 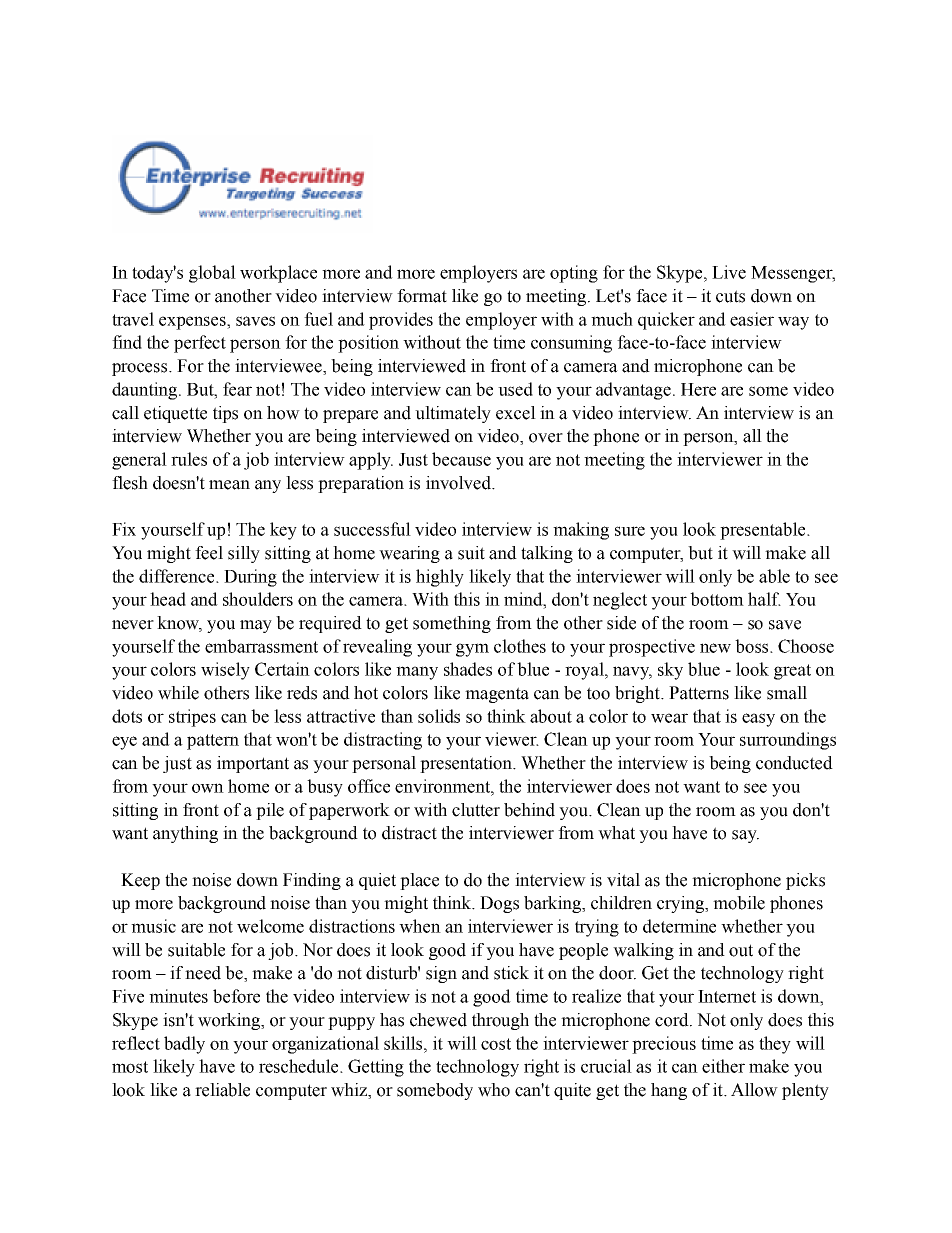 What do you see at coordinates (212, 274) in the screenshot?
I see `global` at bounding box center [212, 274].
